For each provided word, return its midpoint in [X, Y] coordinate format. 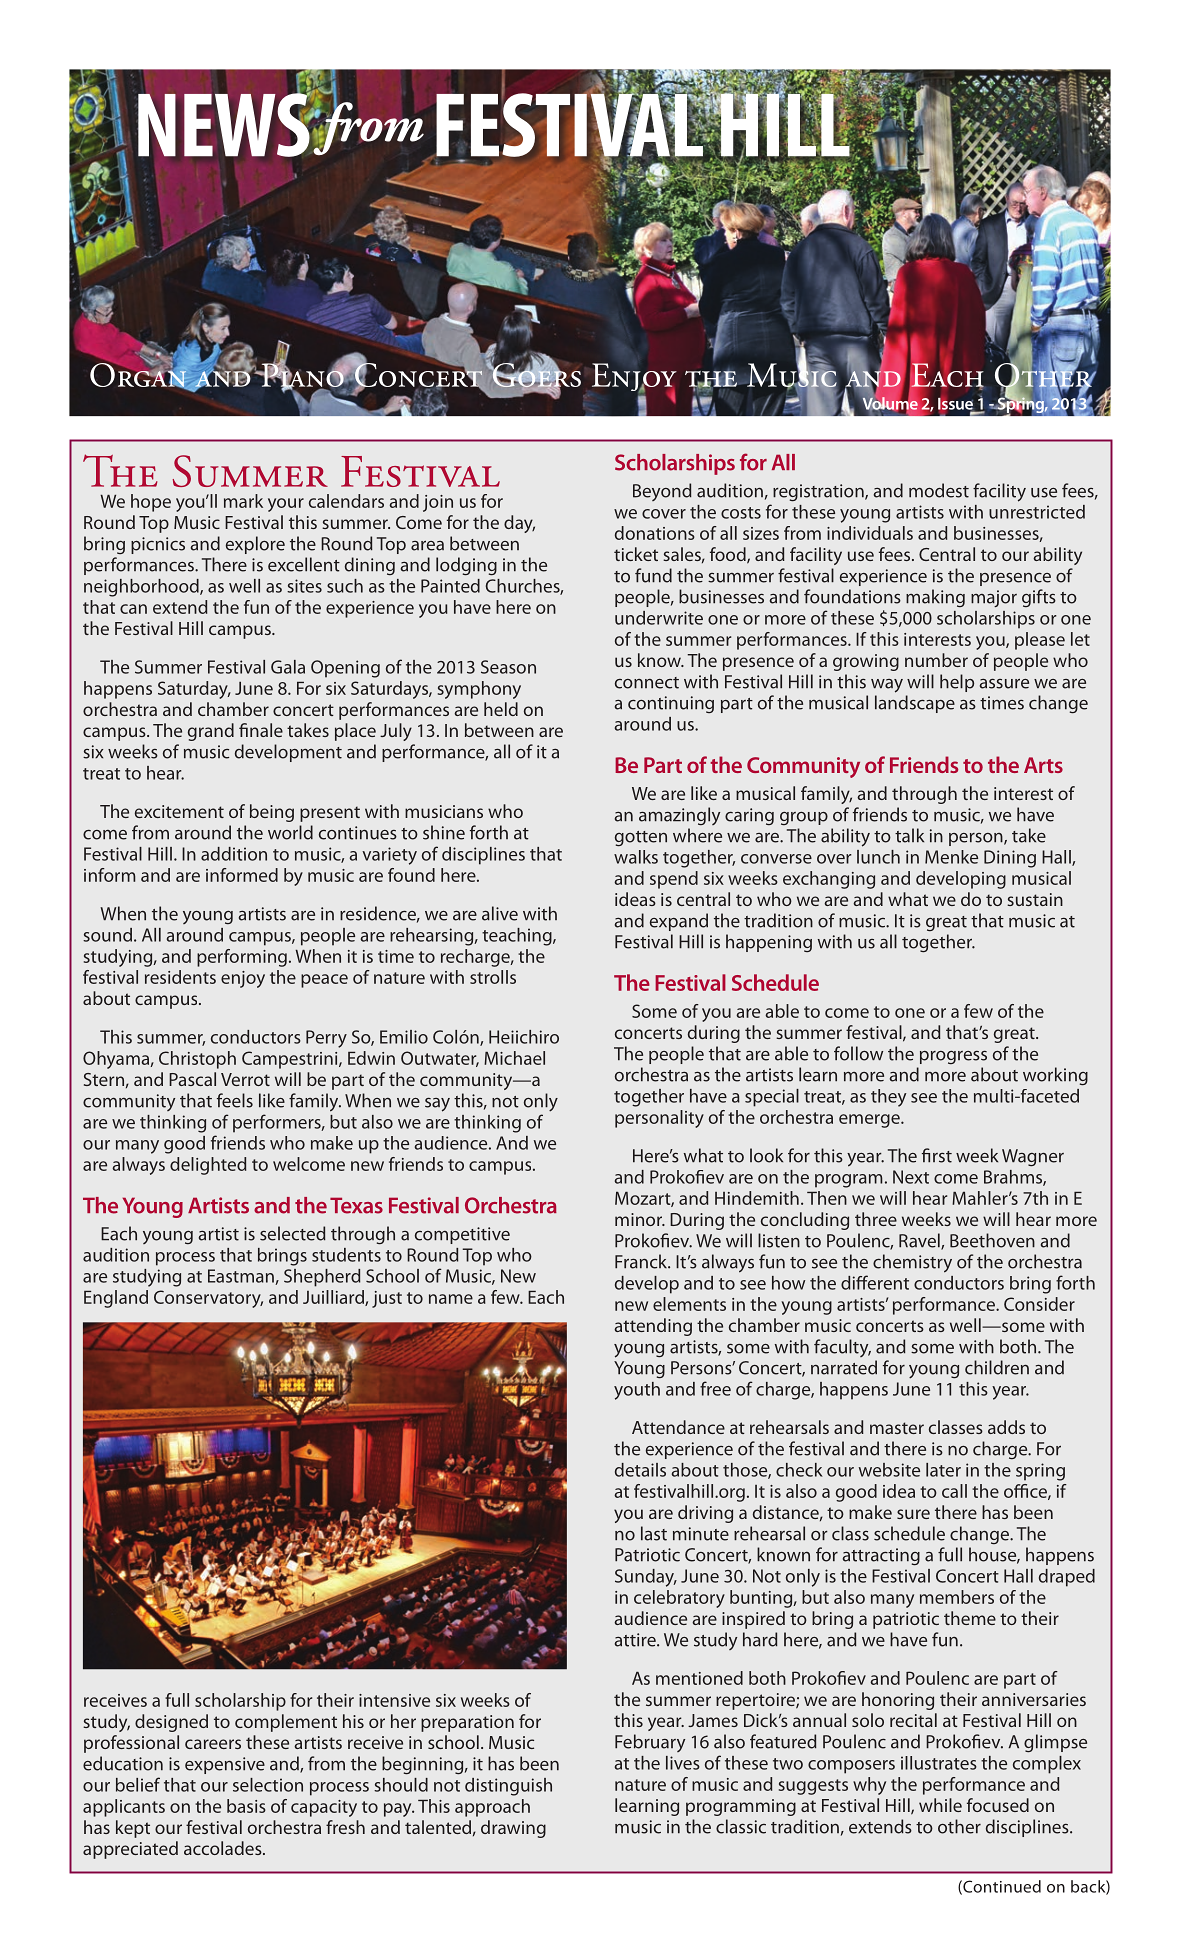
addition [234, 854]
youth [637, 1391]
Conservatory [208, 1299]
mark [243, 501]
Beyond [662, 492]
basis [246, 1806]
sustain [1035, 899]
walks [636, 857]
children [997, 1367]
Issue [956, 404]
